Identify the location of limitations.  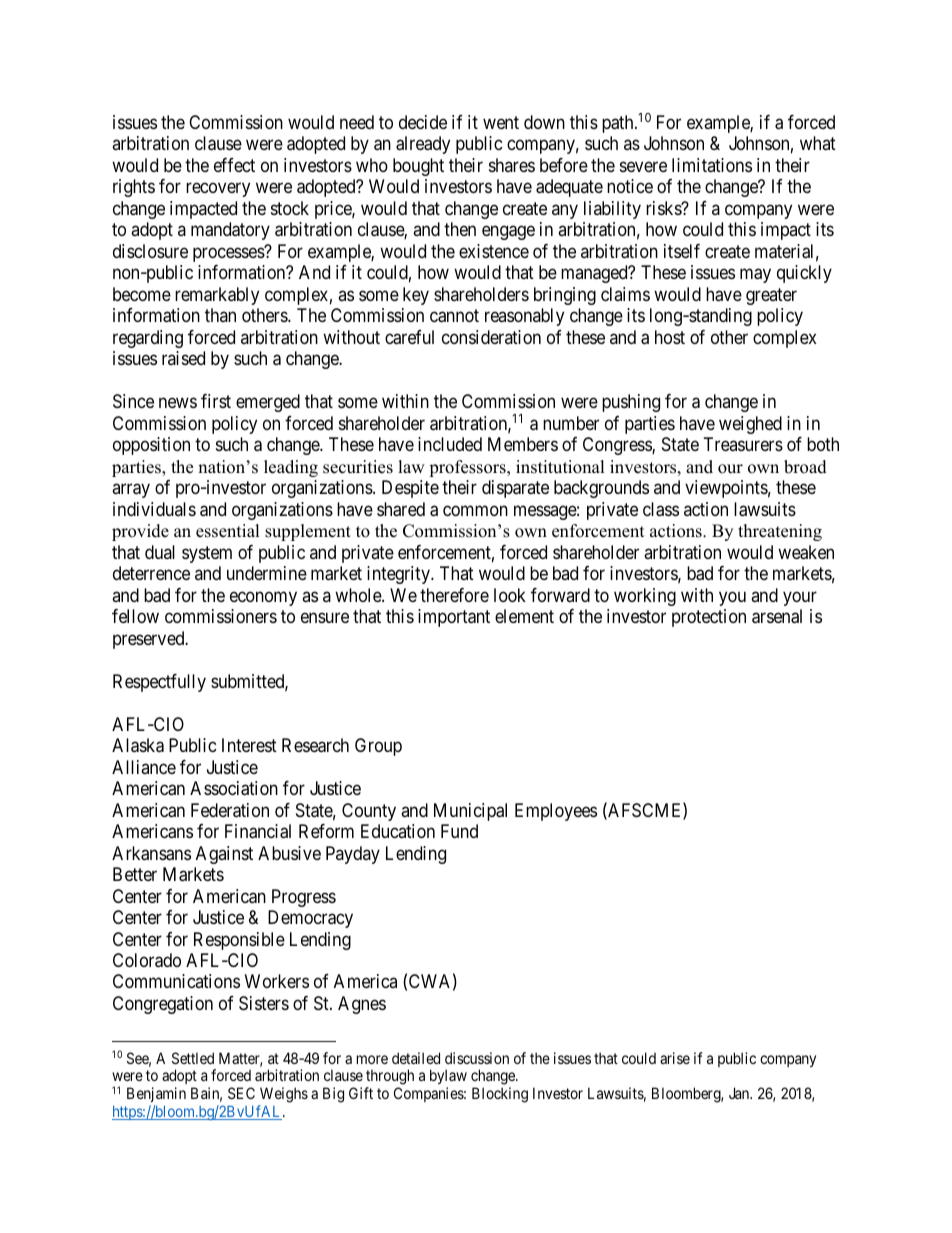
(712, 165).
